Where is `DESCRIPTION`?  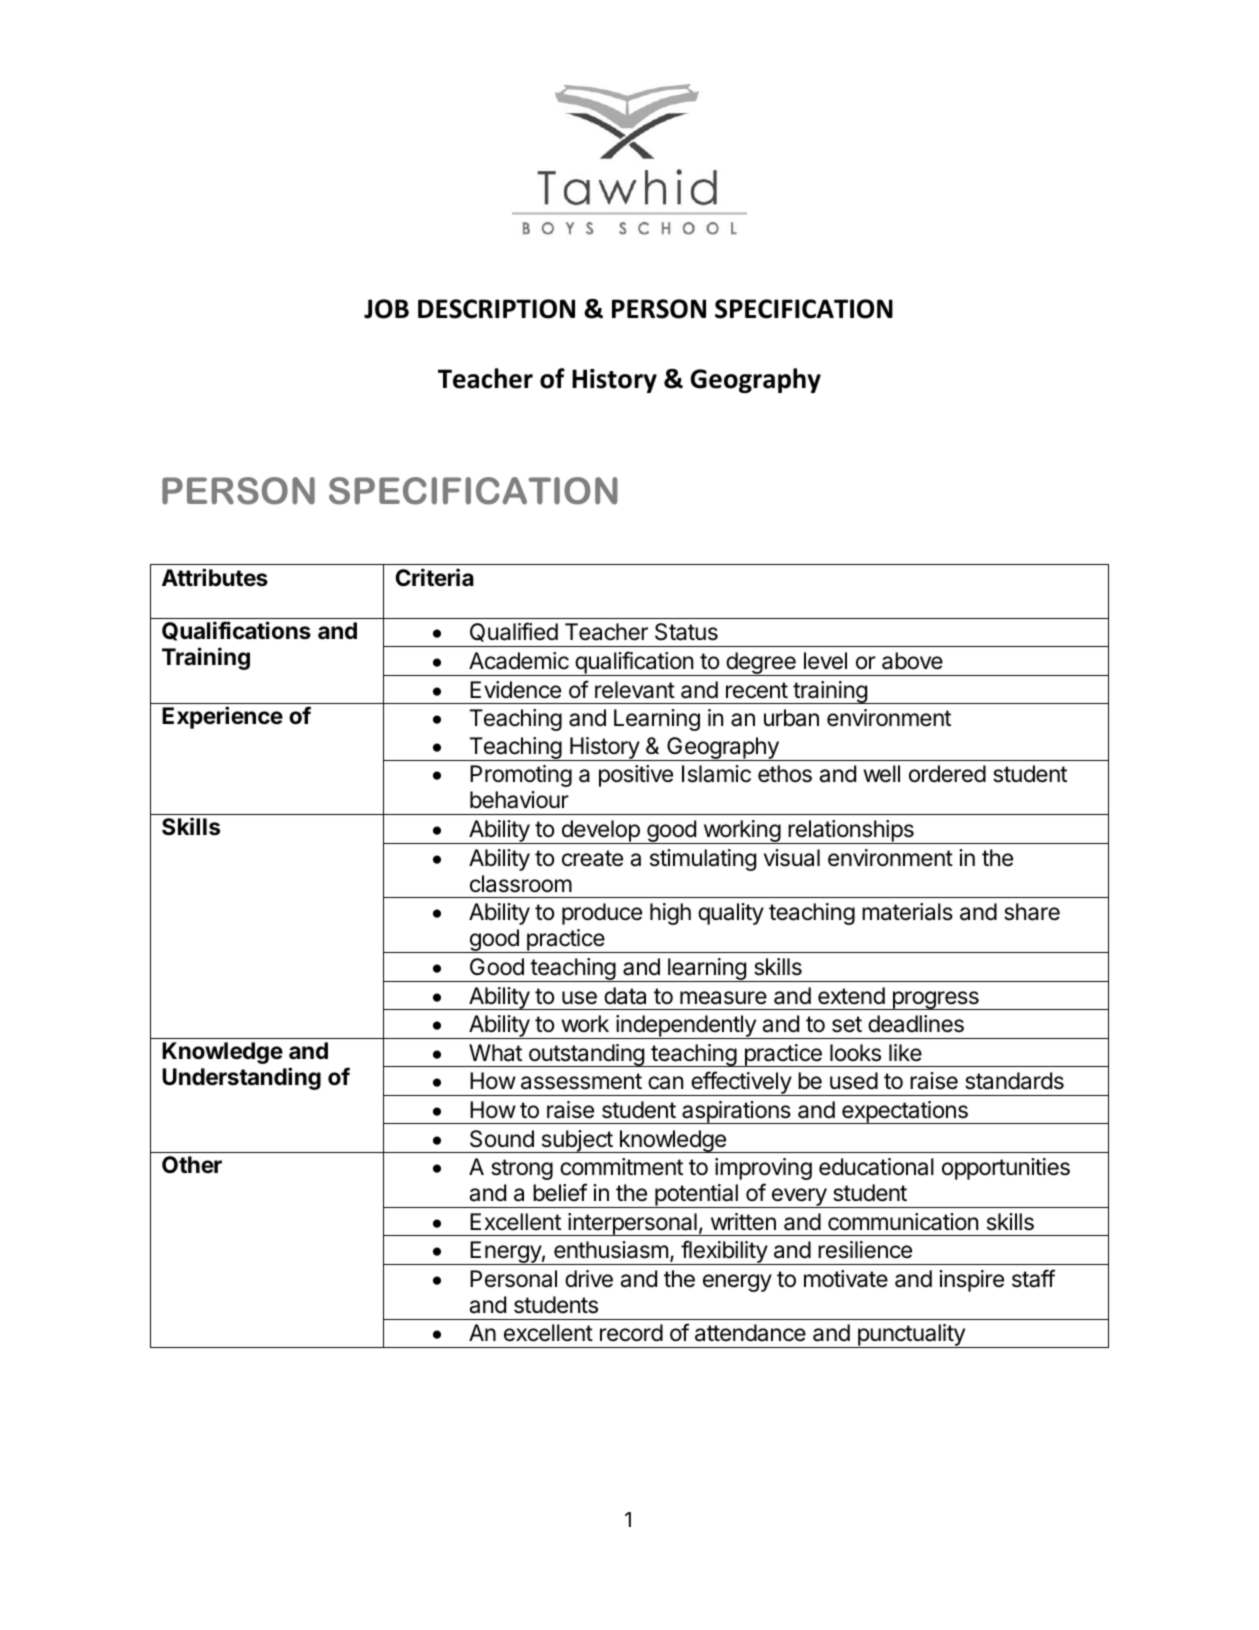
DESCRIPTION is located at coordinates (496, 309).
